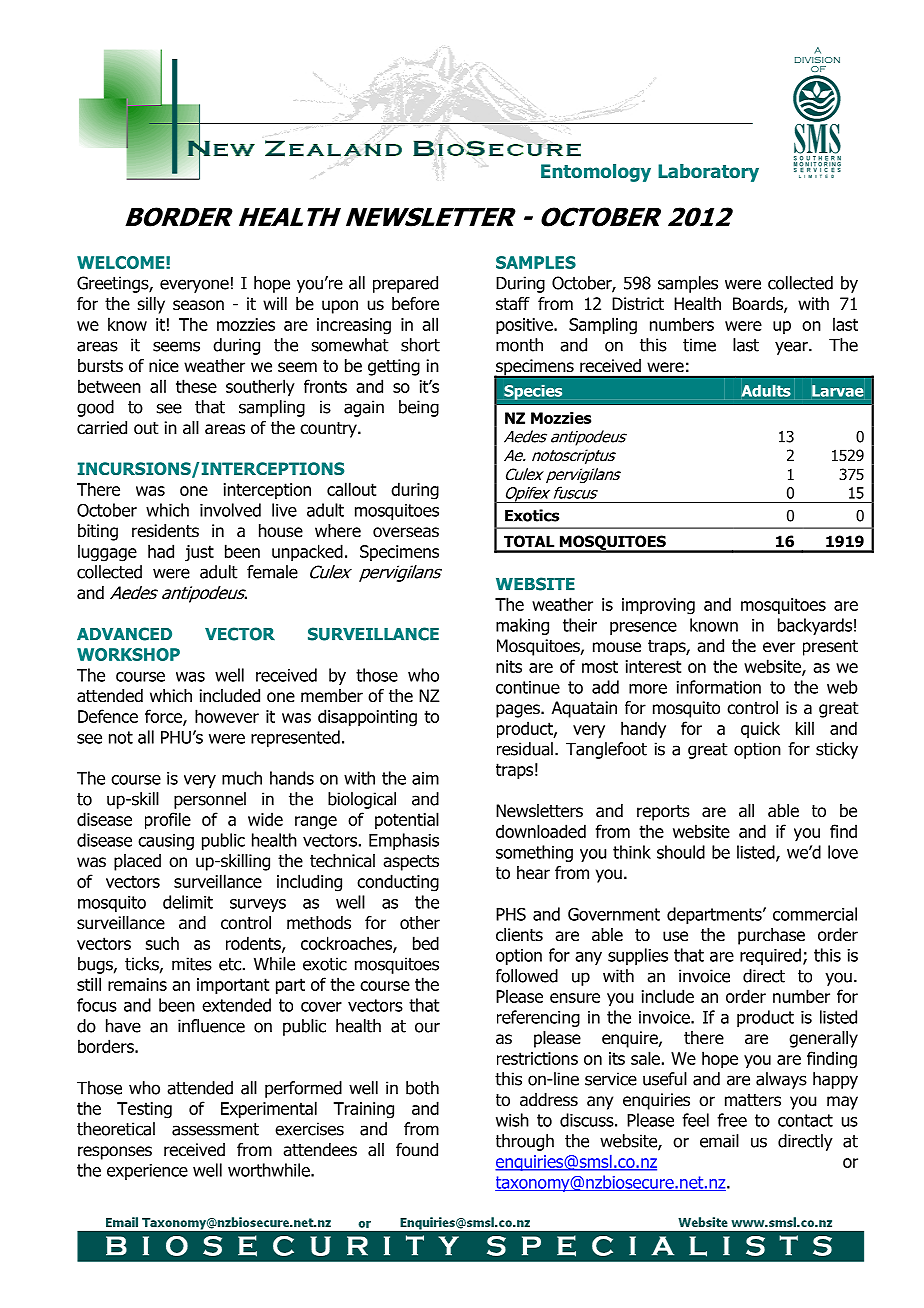  Describe the element at coordinates (771, 936) in the document. I see `purchase` at that location.
